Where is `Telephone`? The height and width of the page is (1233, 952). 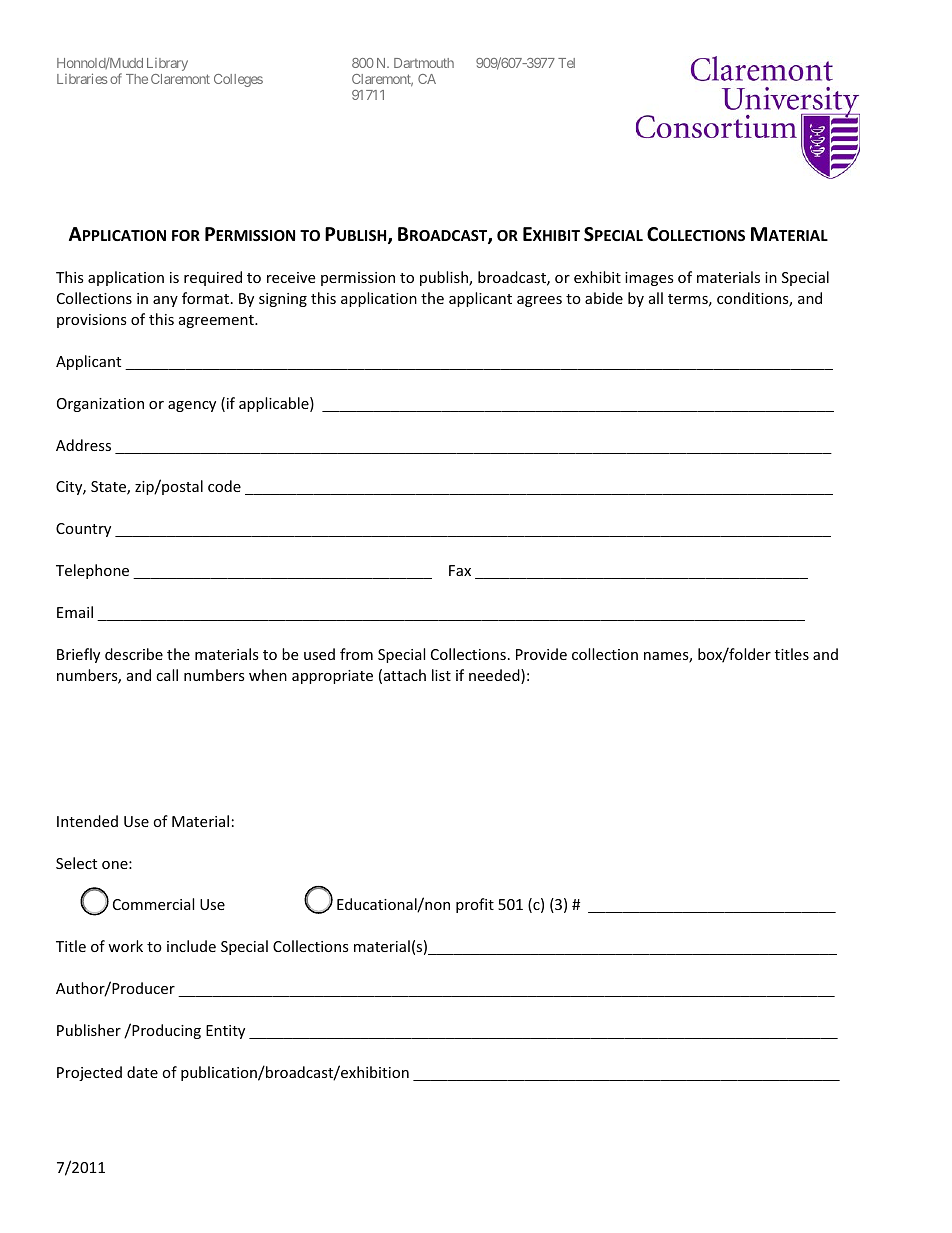 Telephone is located at coordinates (92, 571).
